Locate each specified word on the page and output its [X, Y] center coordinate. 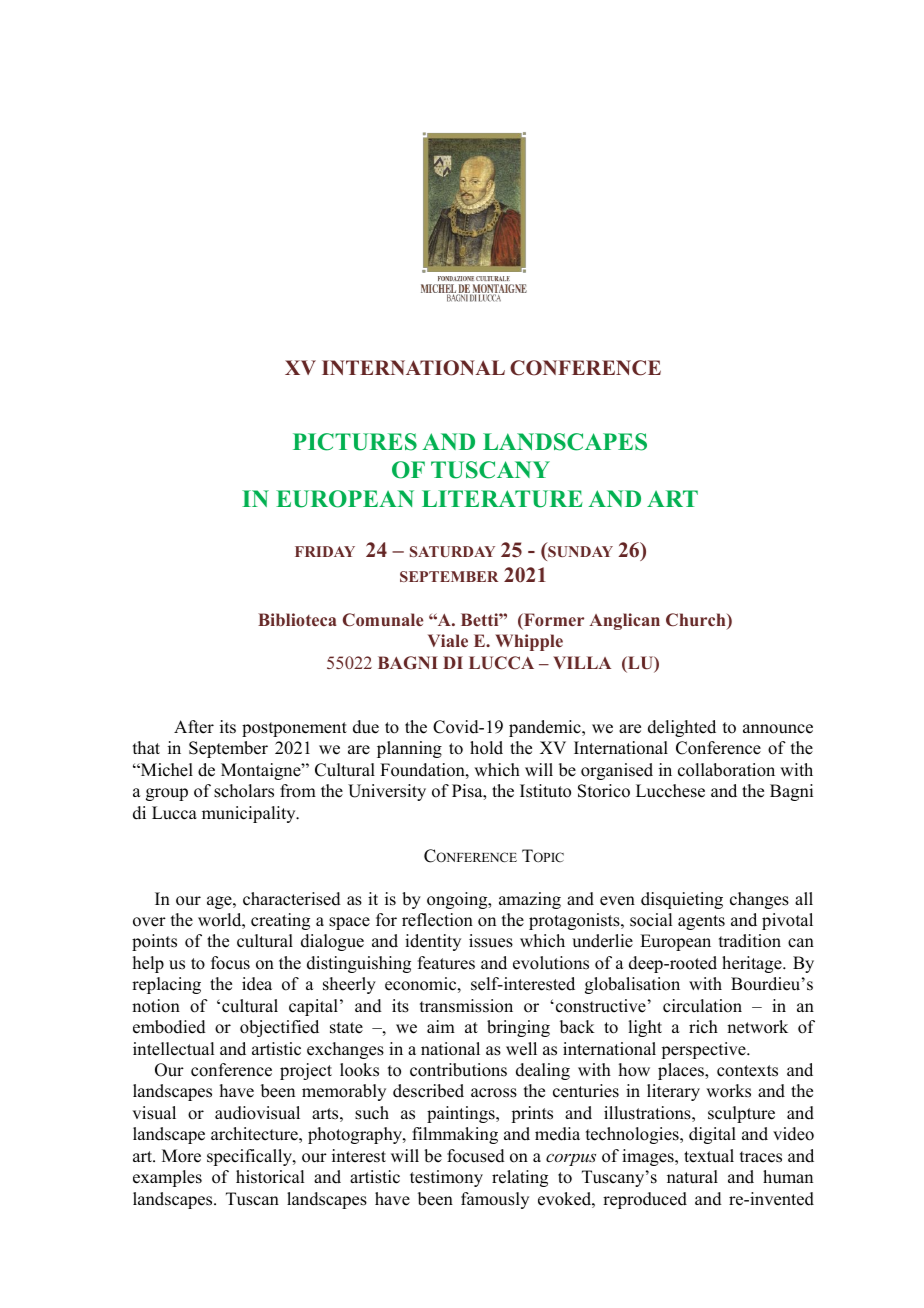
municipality [250, 814]
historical [270, 1177]
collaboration [726, 770]
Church [697, 621]
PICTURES [355, 442]
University [387, 792]
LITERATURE [502, 499]
